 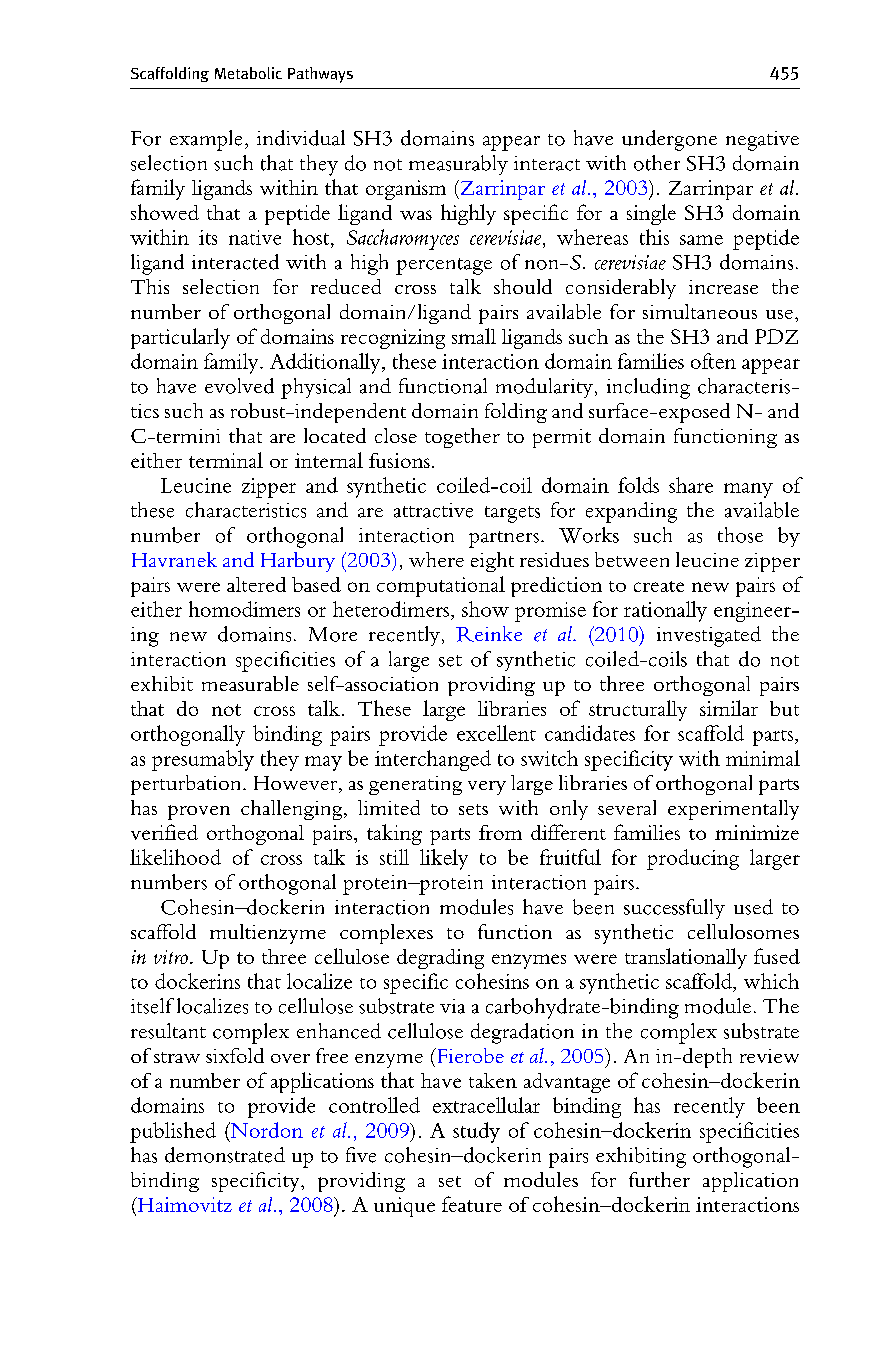 I want to click on together, so click(x=462, y=438).
